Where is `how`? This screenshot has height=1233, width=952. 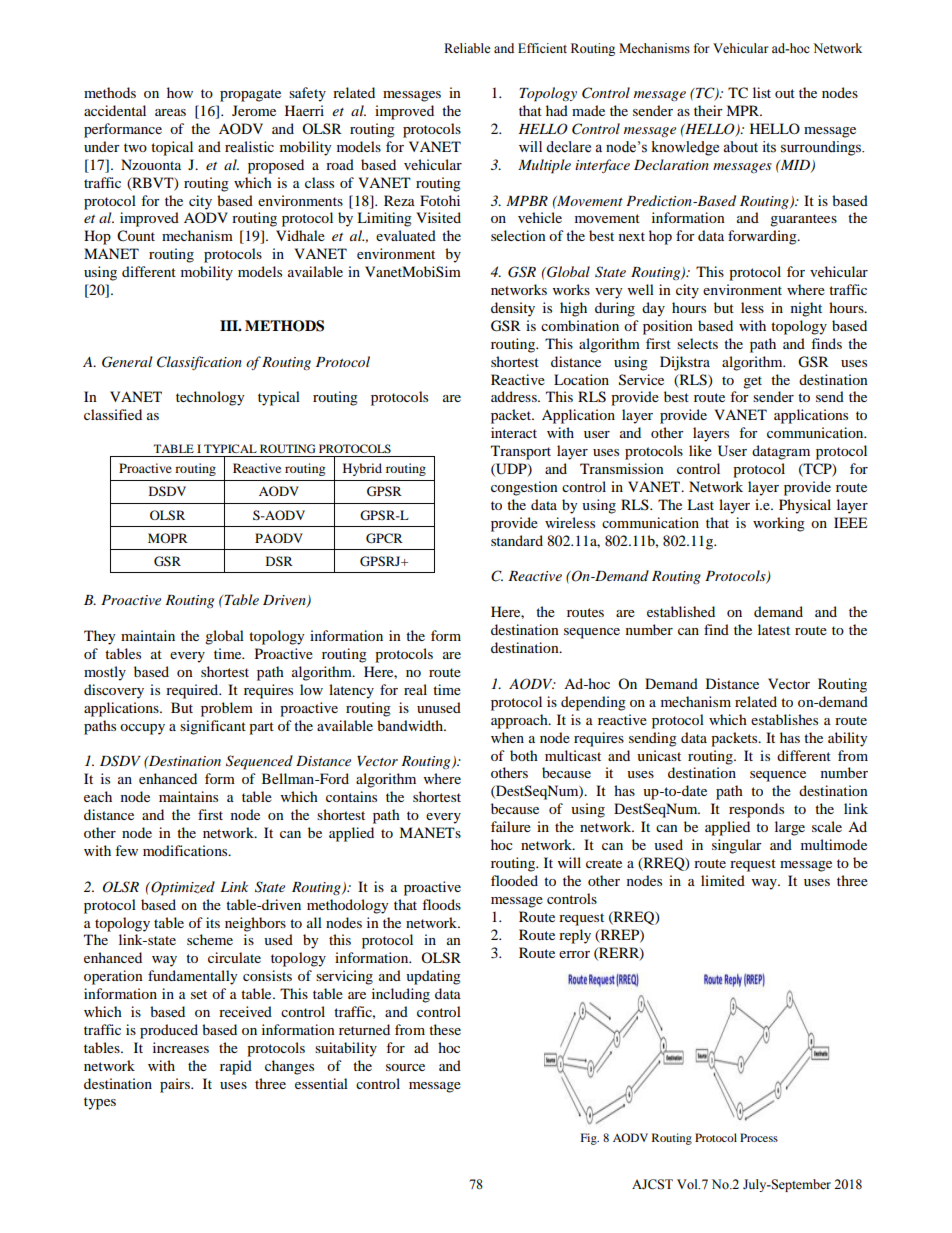 how is located at coordinates (180, 92).
